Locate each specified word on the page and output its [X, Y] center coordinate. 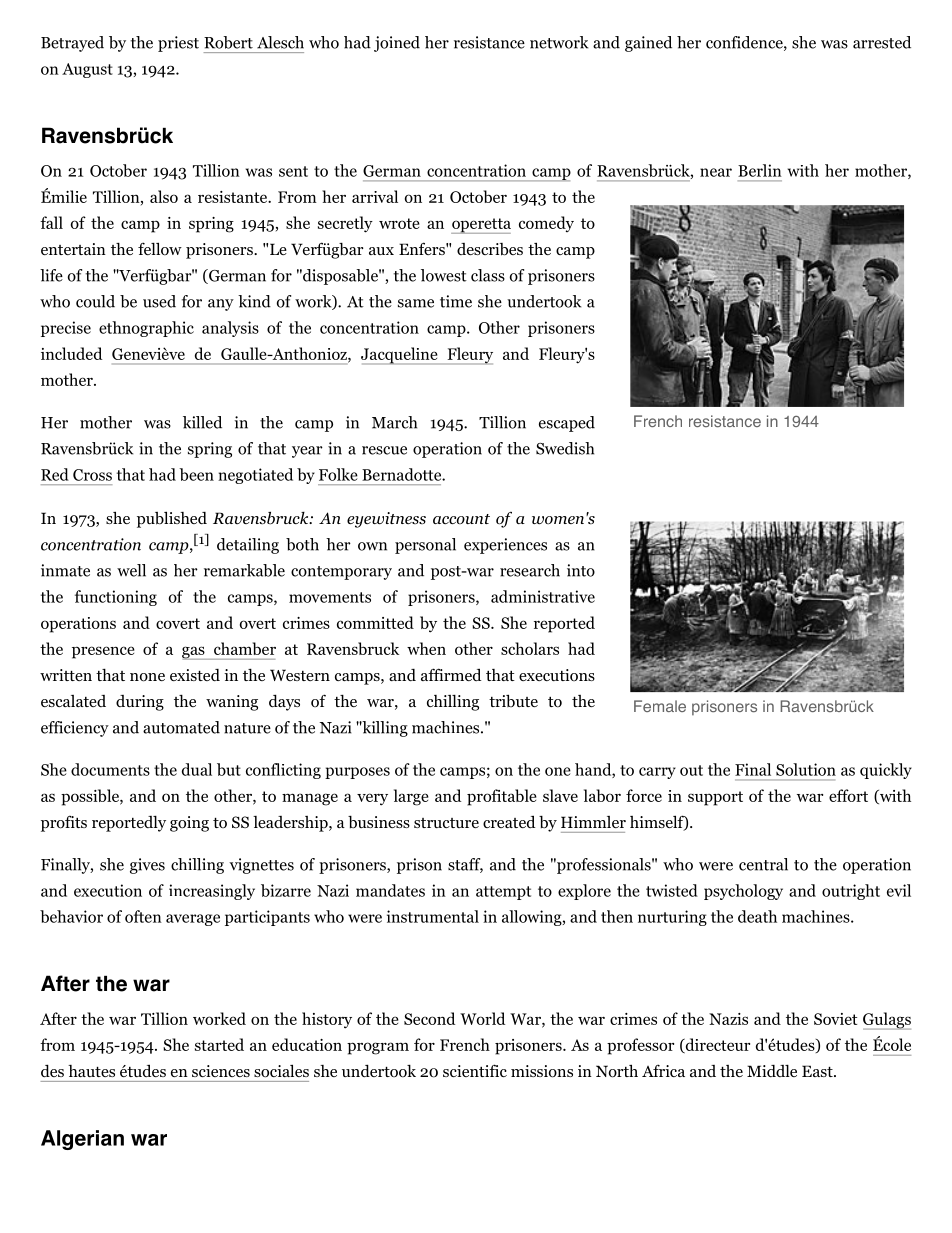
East [818, 1071]
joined [397, 44]
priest [178, 44]
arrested [882, 42]
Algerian [82, 1140]
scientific [475, 1070]
